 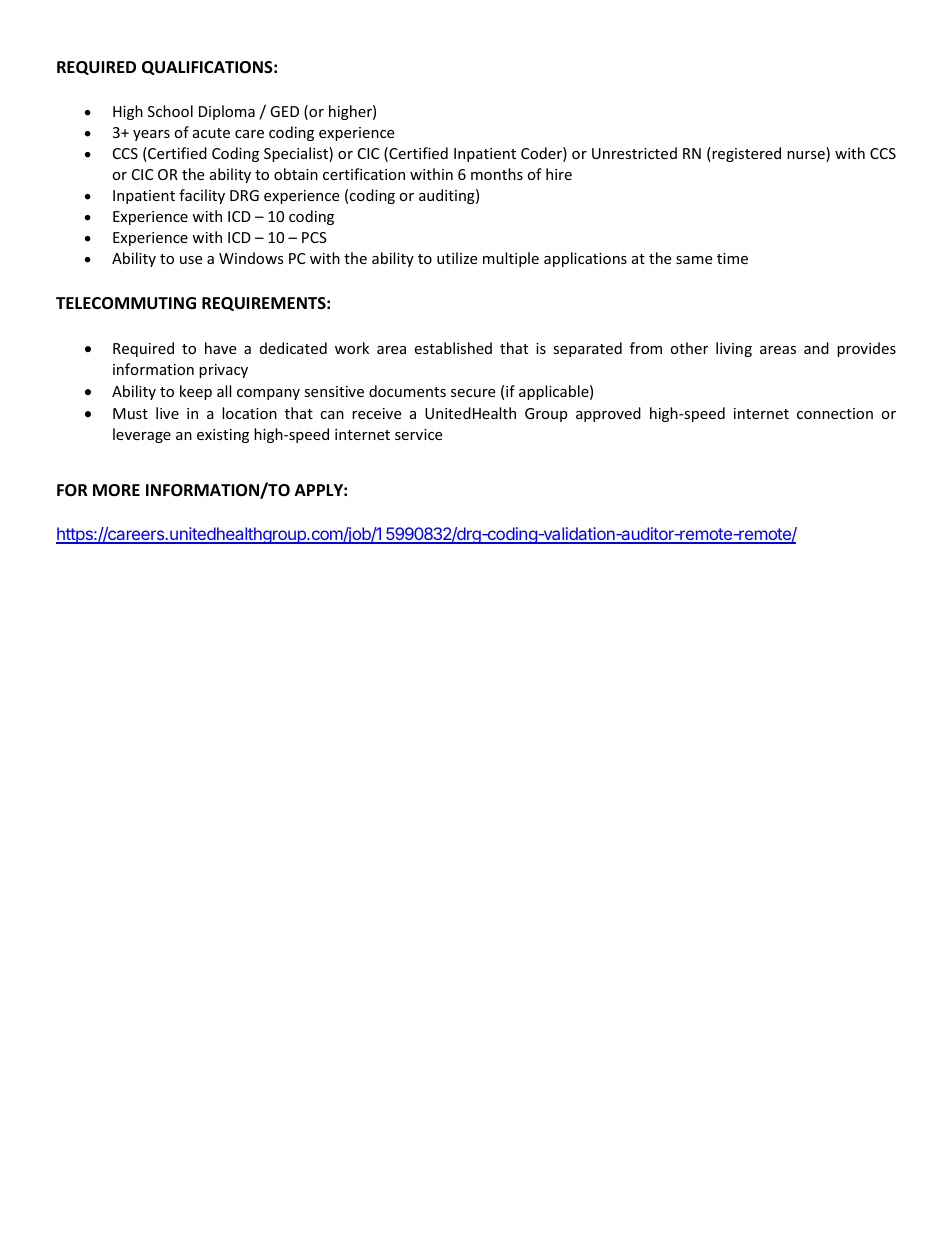 What do you see at coordinates (211, 133) in the screenshot?
I see `acute` at bounding box center [211, 133].
